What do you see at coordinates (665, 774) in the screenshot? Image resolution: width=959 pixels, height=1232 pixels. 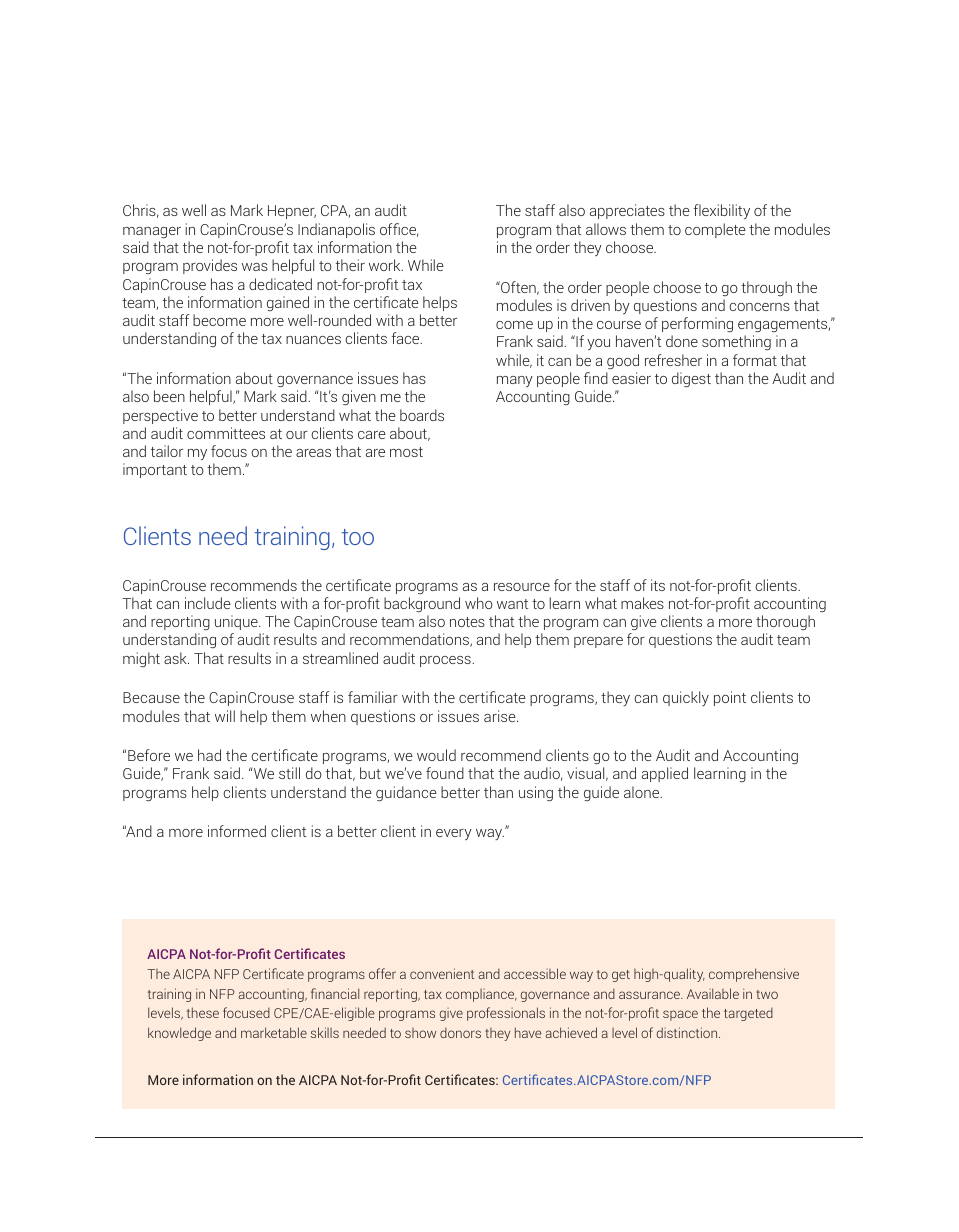 I see `applied` at bounding box center [665, 774].
